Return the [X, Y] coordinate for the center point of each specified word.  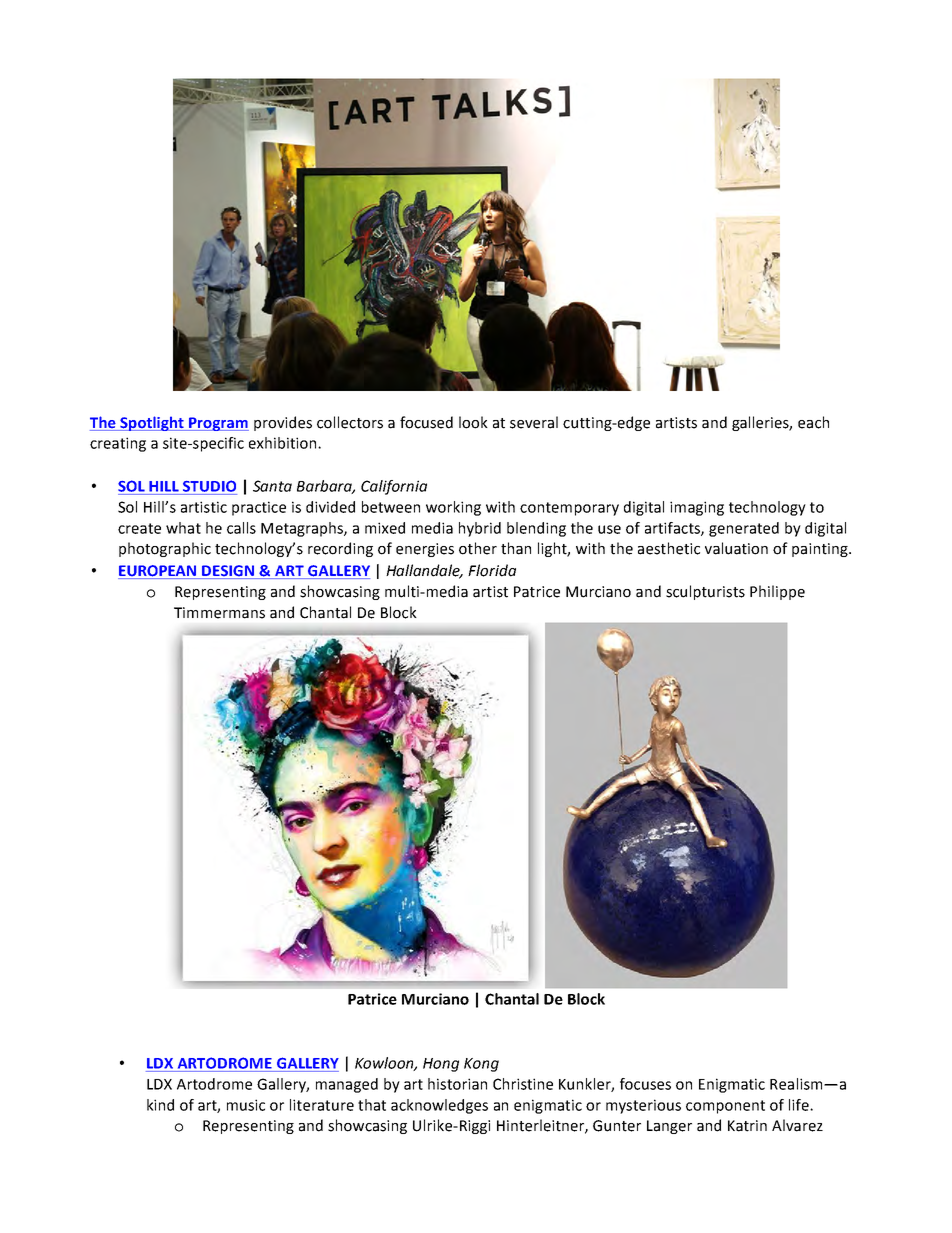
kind [160, 1105]
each [813, 422]
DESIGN [228, 572]
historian [457, 1084]
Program [218, 424]
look [473, 422]
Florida [492, 570]
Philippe [777, 592]
